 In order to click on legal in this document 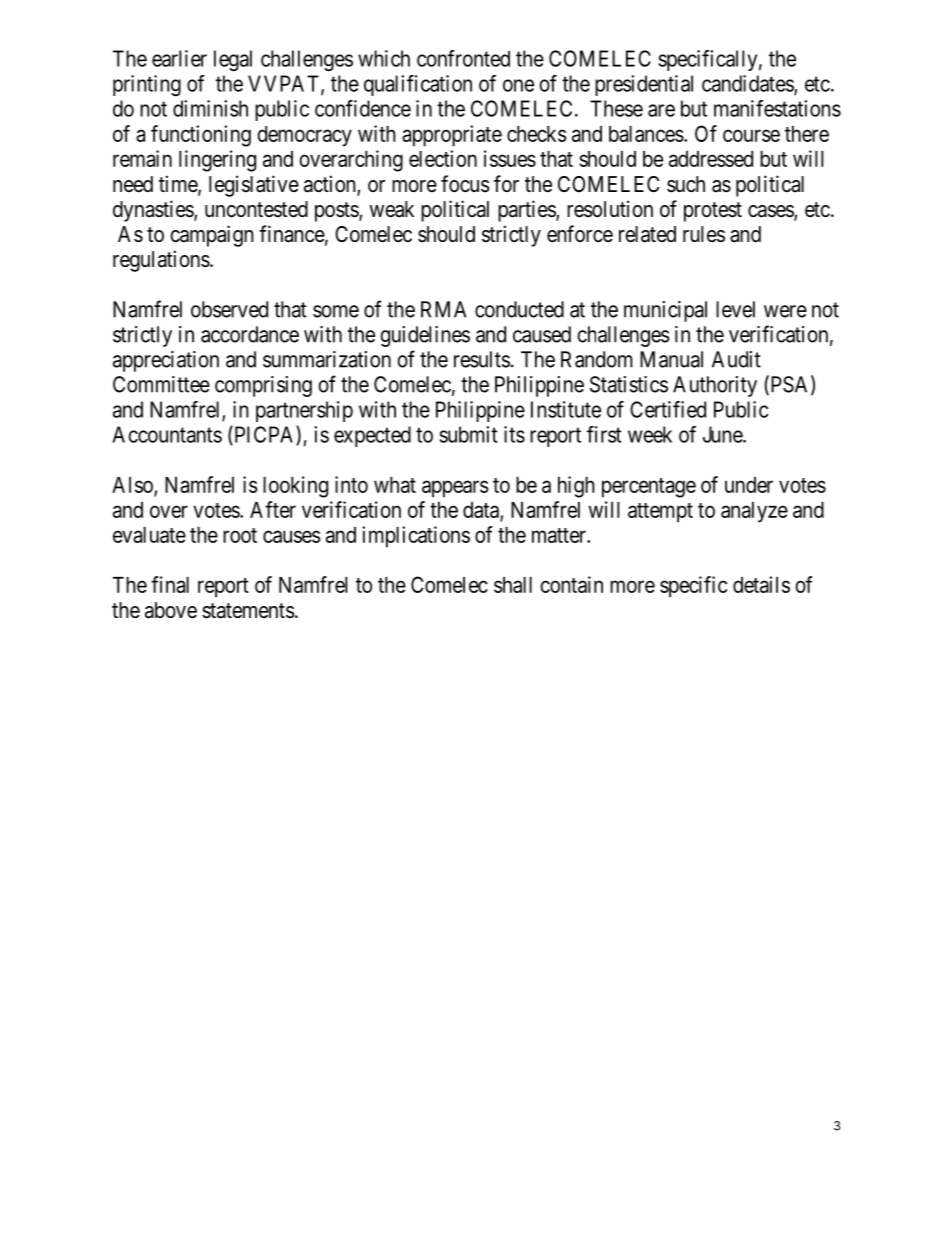, I will do `click(233, 60)`.
